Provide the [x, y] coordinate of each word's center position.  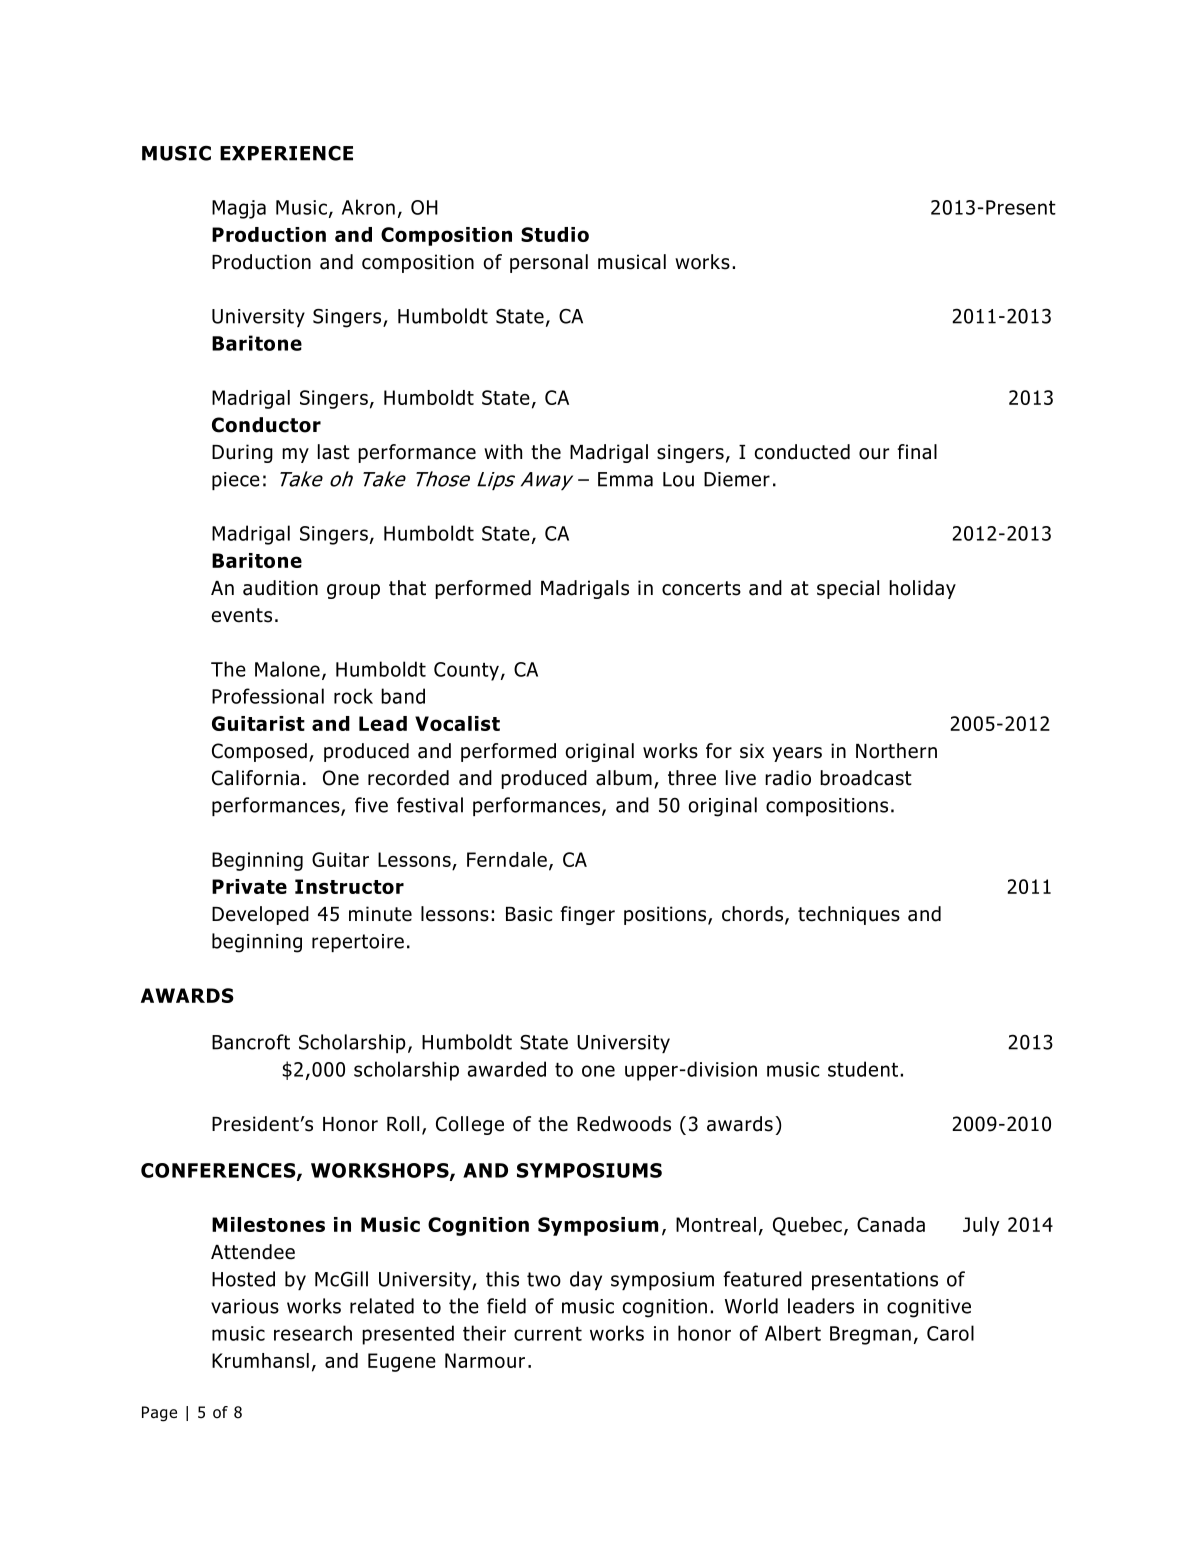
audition [280, 588]
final [917, 452]
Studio [555, 234]
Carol [950, 1333]
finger [587, 915]
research [313, 1333]
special [848, 589]
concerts [701, 588]
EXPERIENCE [286, 153]
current [548, 1334]
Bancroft [251, 1042]
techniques [849, 915]
